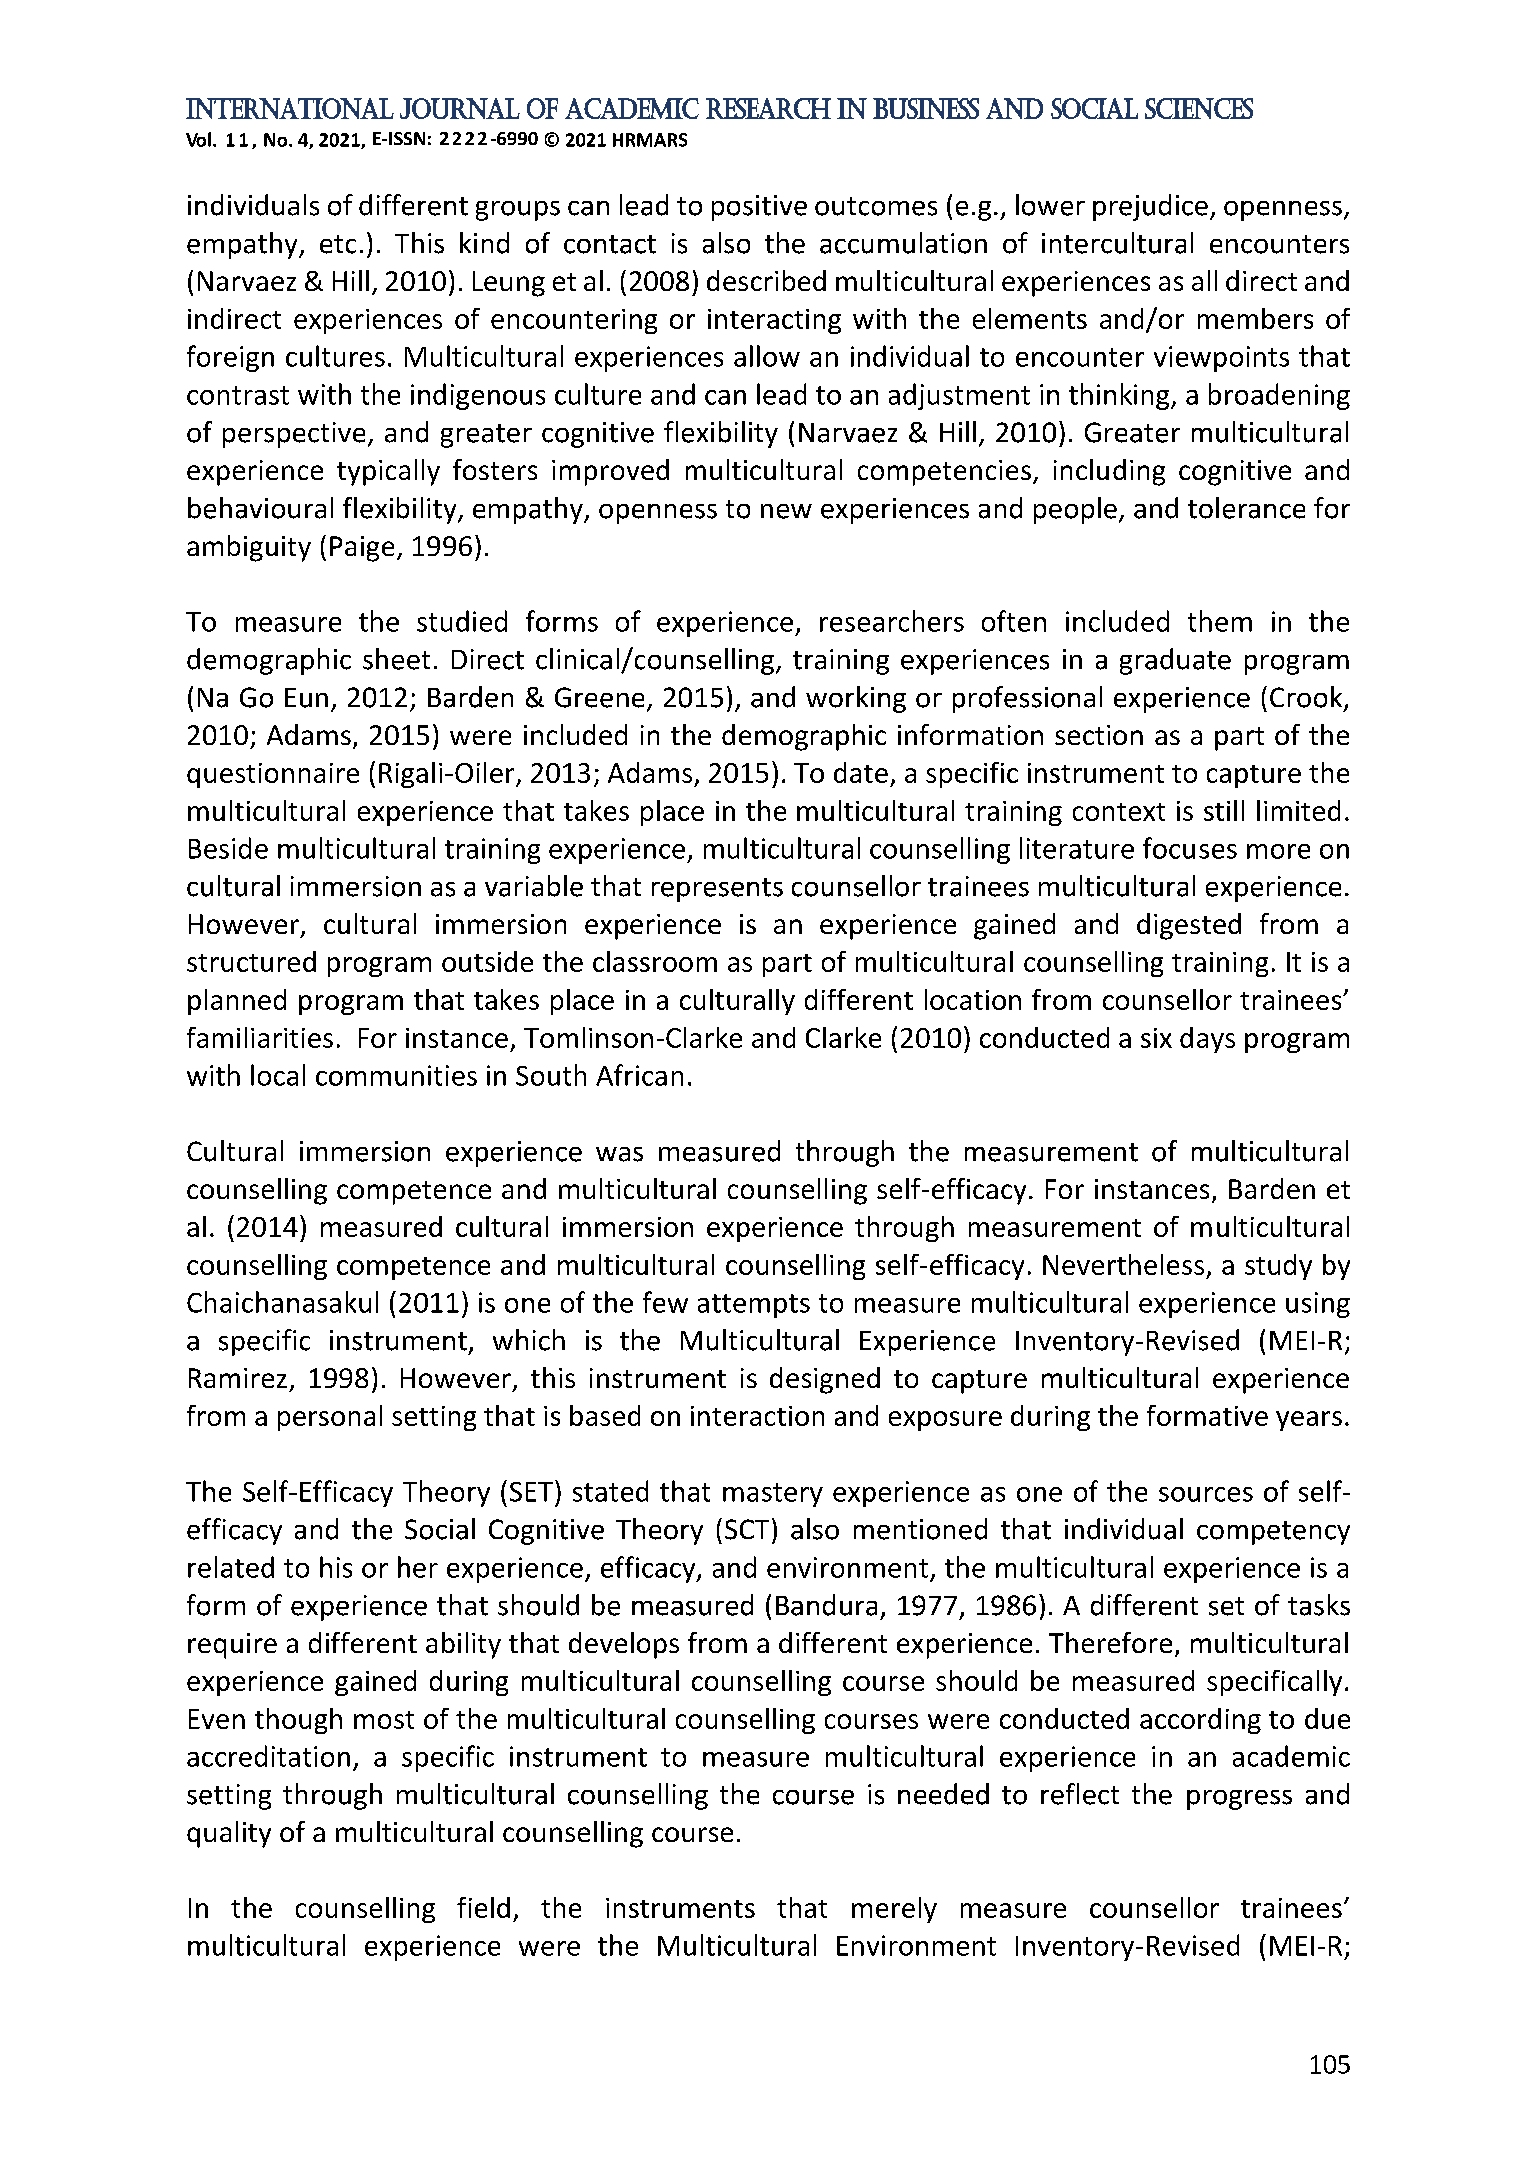  Describe the element at coordinates (273, 775) in the document. I see `questionnaire` at that location.
